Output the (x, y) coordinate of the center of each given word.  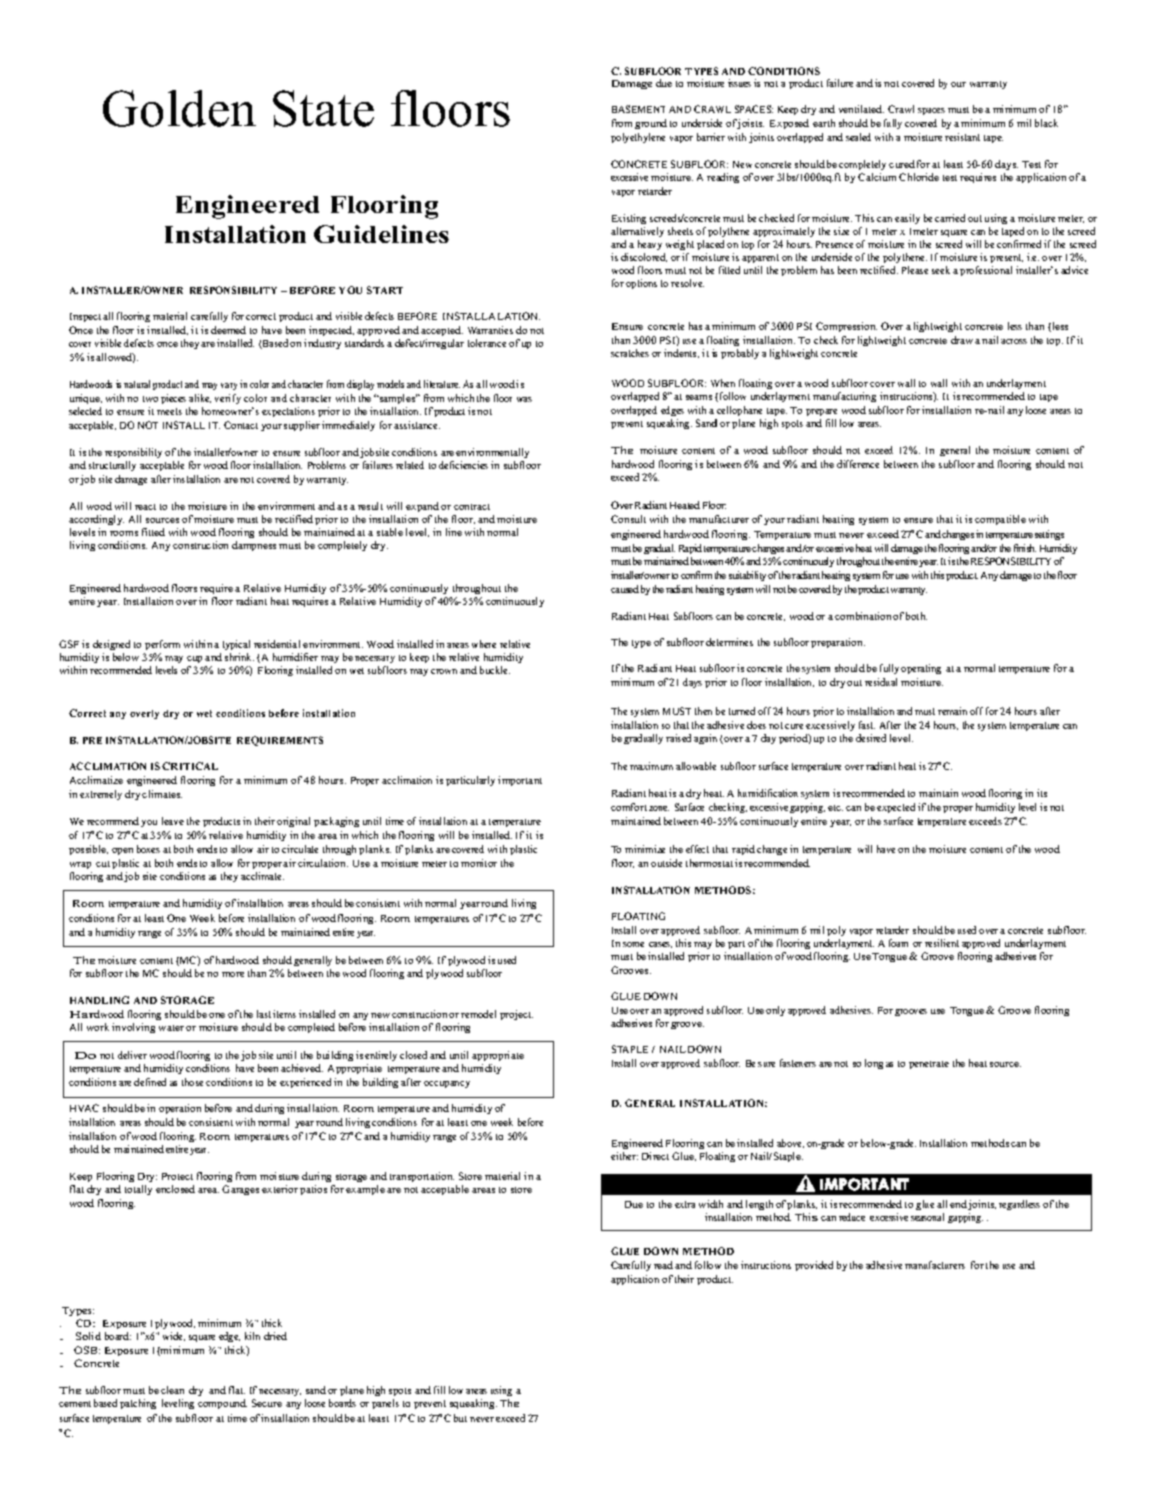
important (520, 781)
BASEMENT (638, 109)
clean (172, 1390)
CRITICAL (190, 766)
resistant (962, 137)
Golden (179, 108)
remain (952, 711)
